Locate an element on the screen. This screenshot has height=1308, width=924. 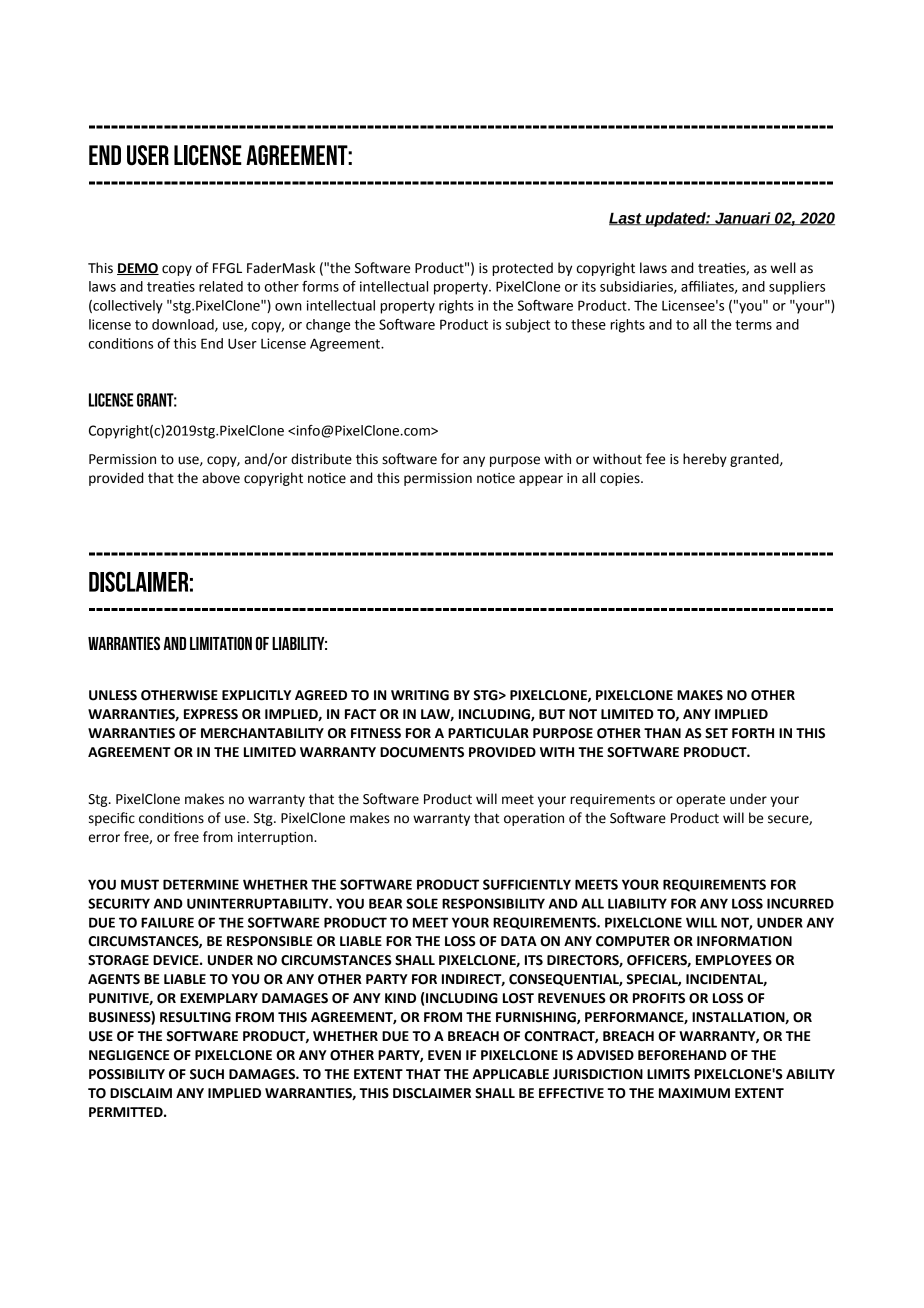
Januari is located at coordinates (743, 218).
